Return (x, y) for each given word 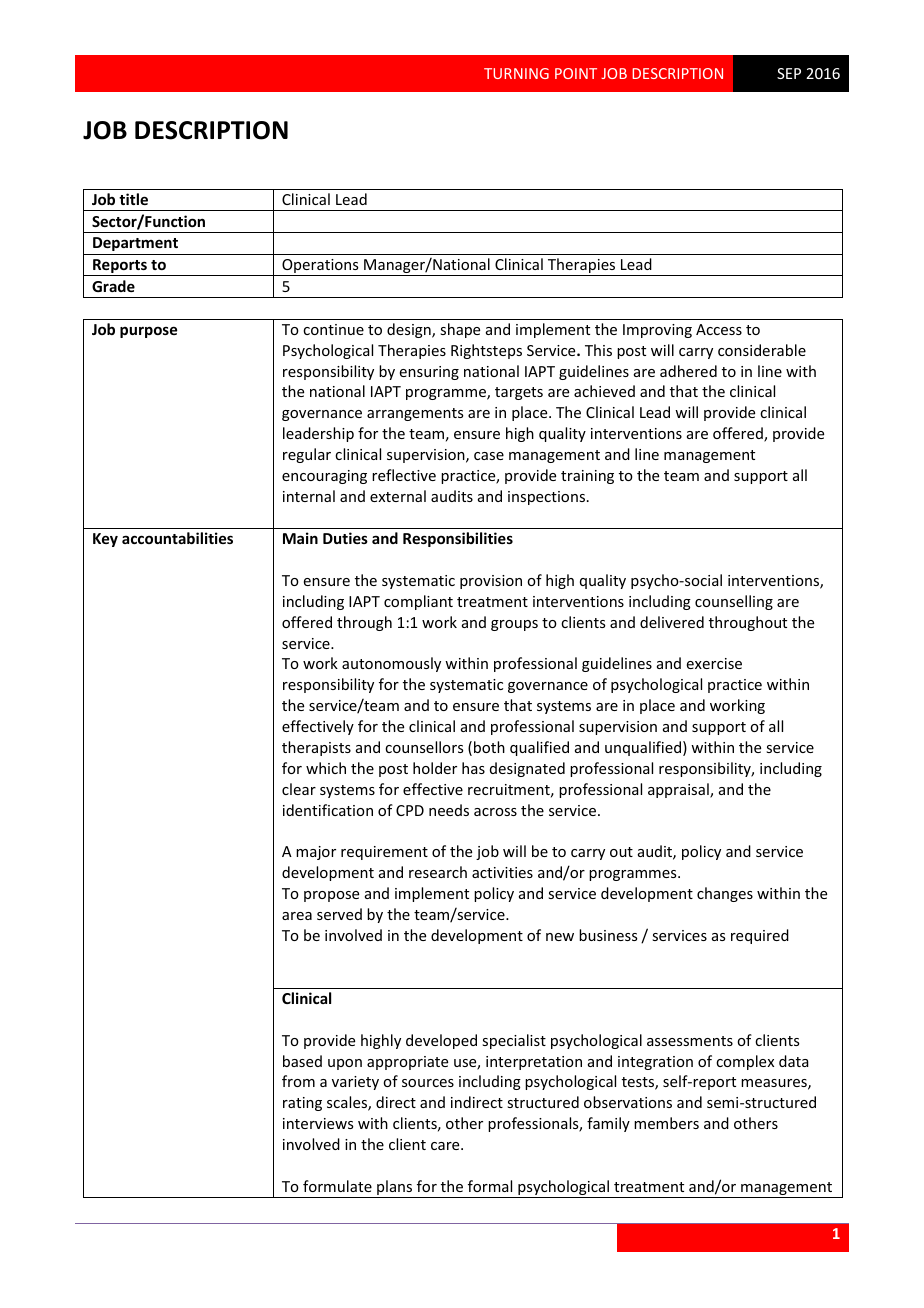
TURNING (516, 73)
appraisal (679, 790)
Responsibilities (458, 539)
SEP (789, 73)
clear (299, 789)
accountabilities (177, 538)
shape (460, 330)
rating (302, 1104)
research (438, 872)
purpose (148, 332)
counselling (734, 602)
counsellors (424, 747)
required (760, 936)
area (297, 916)
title (133, 199)
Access (719, 329)
